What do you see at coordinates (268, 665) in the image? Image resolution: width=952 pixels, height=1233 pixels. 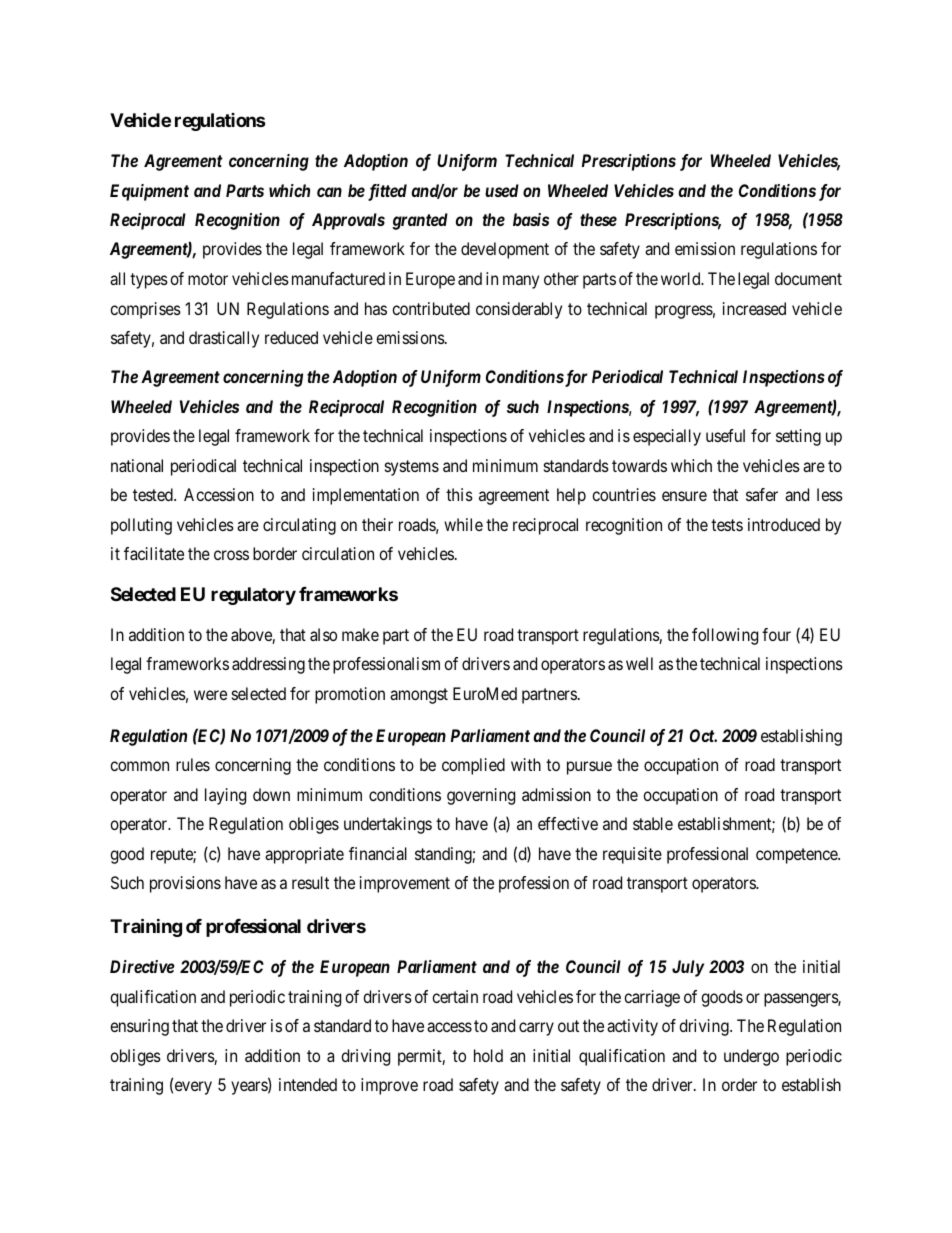 I see `addressing` at bounding box center [268, 665].
